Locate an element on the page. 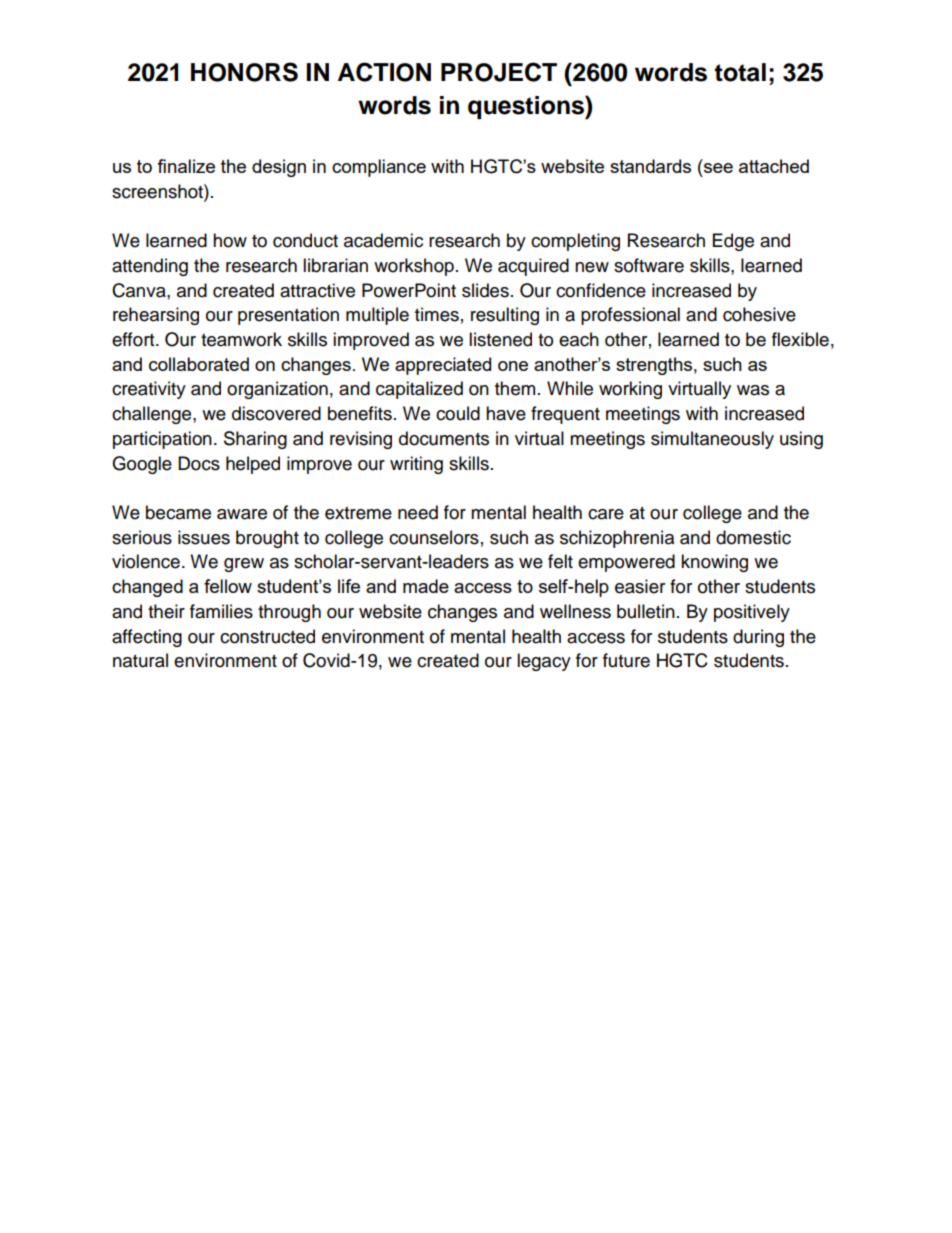  Sharing is located at coordinates (255, 440).
